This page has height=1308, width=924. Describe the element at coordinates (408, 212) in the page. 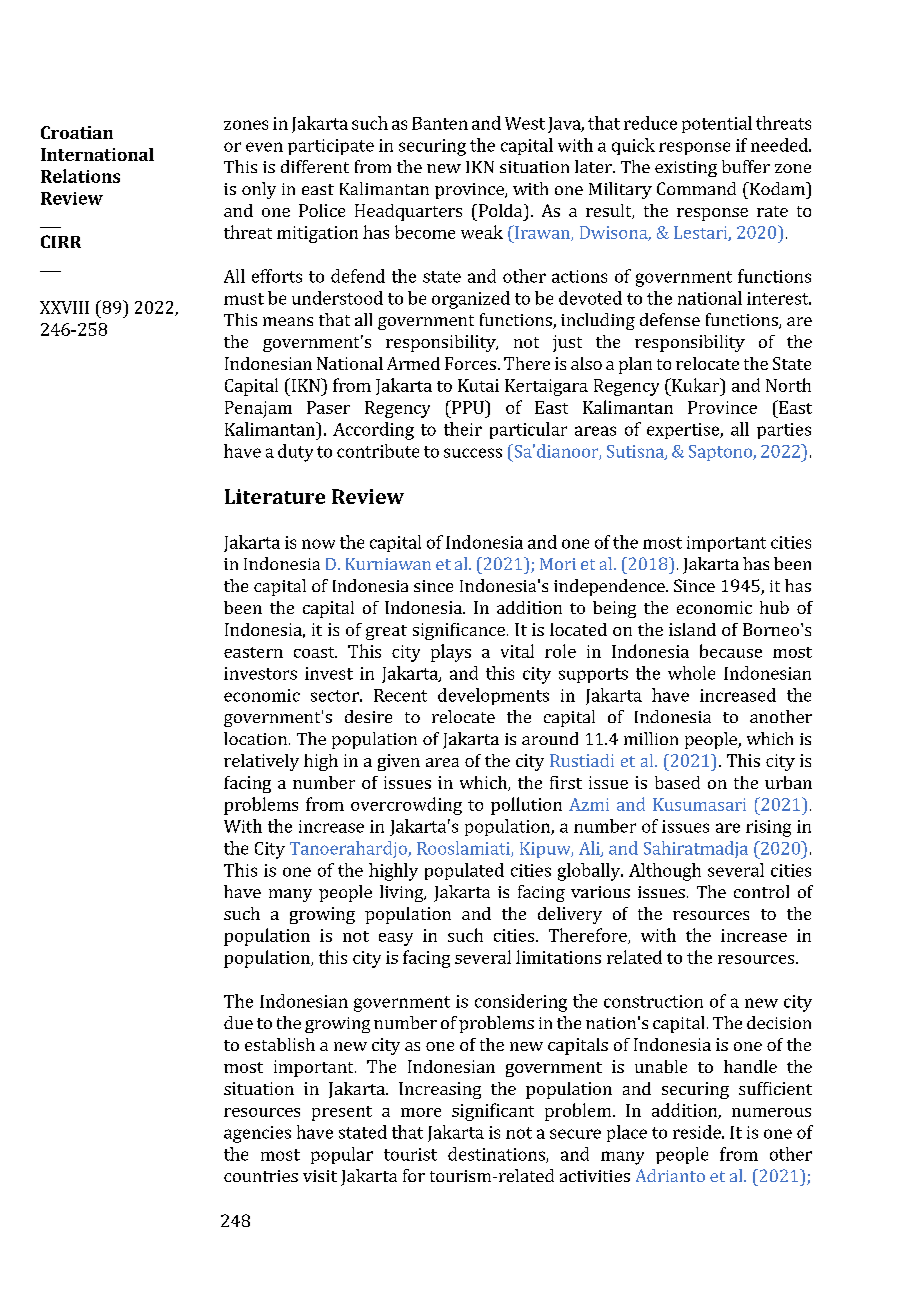

I see `Headquarters` at that location.
